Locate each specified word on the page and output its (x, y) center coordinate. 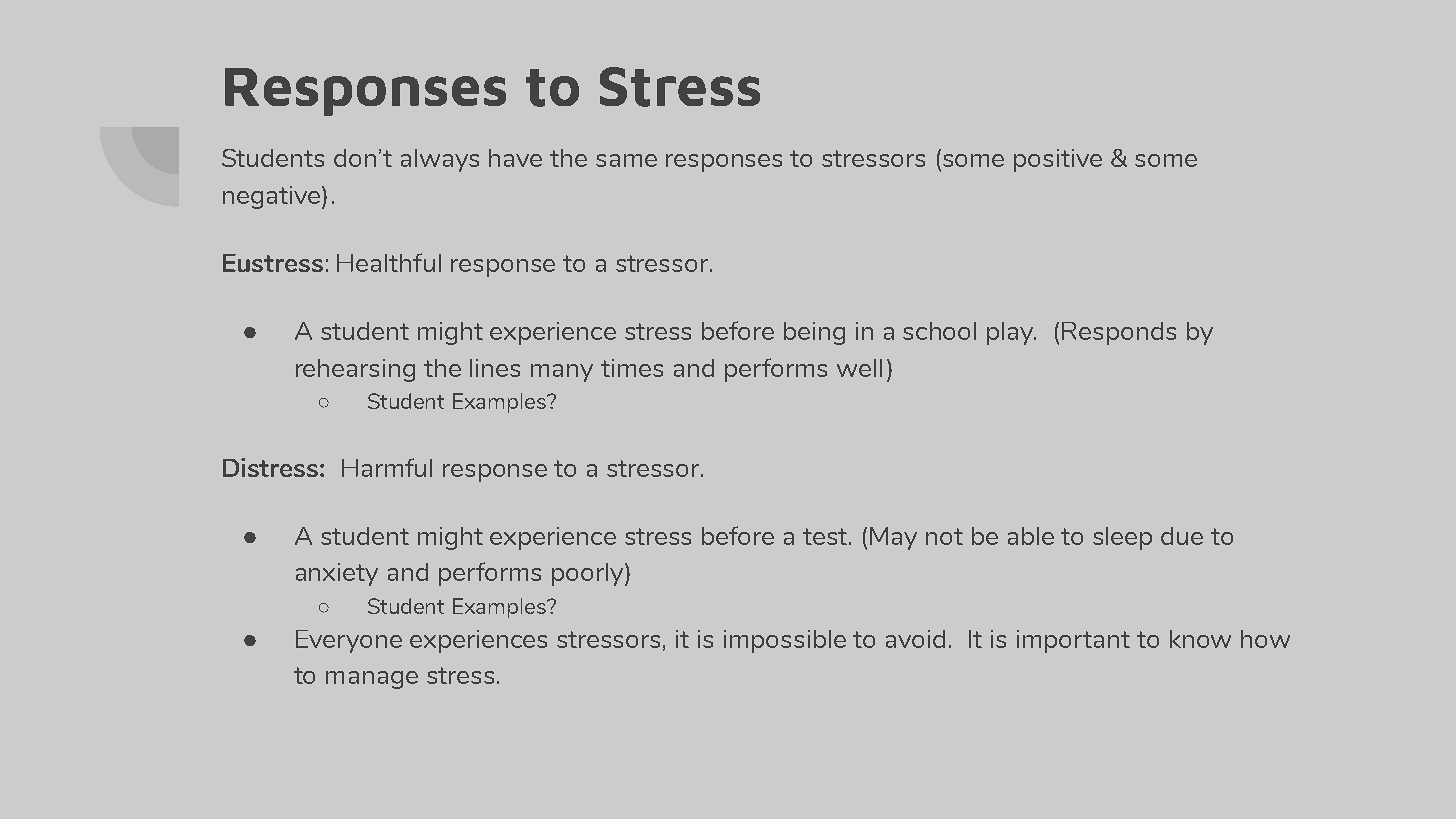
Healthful (389, 262)
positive (1058, 160)
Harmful (387, 467)
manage (372, 680)
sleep (1122, 538)
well (859, 368)
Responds (1119, 333)
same (626, 160)
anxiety (337, 574)
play (1011, 333)
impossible (785, 641)
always (440, 160)
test (826, 536)
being (814, 333)
